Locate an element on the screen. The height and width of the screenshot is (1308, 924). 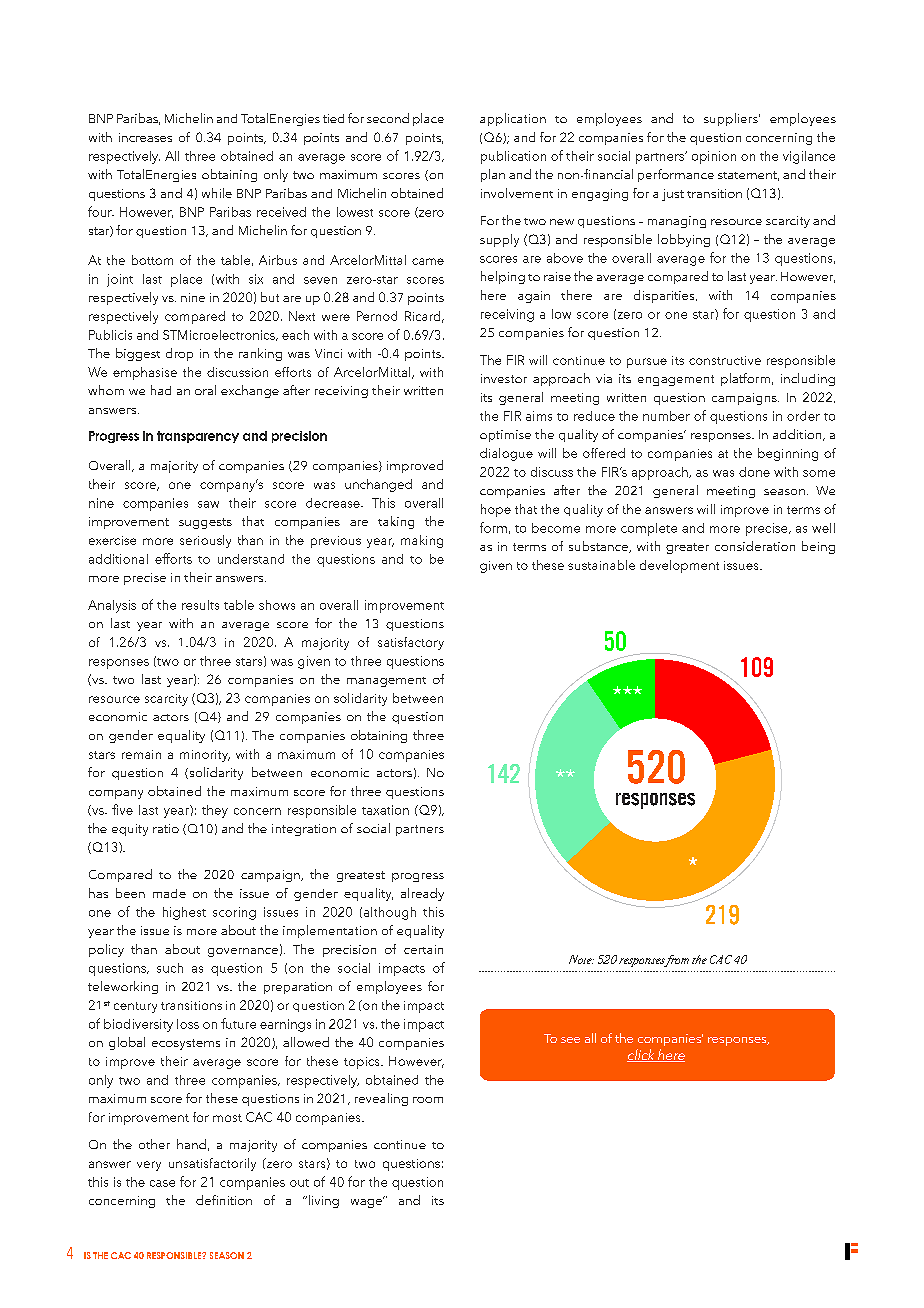
satisfactory is located at coordinates (411, 643).
